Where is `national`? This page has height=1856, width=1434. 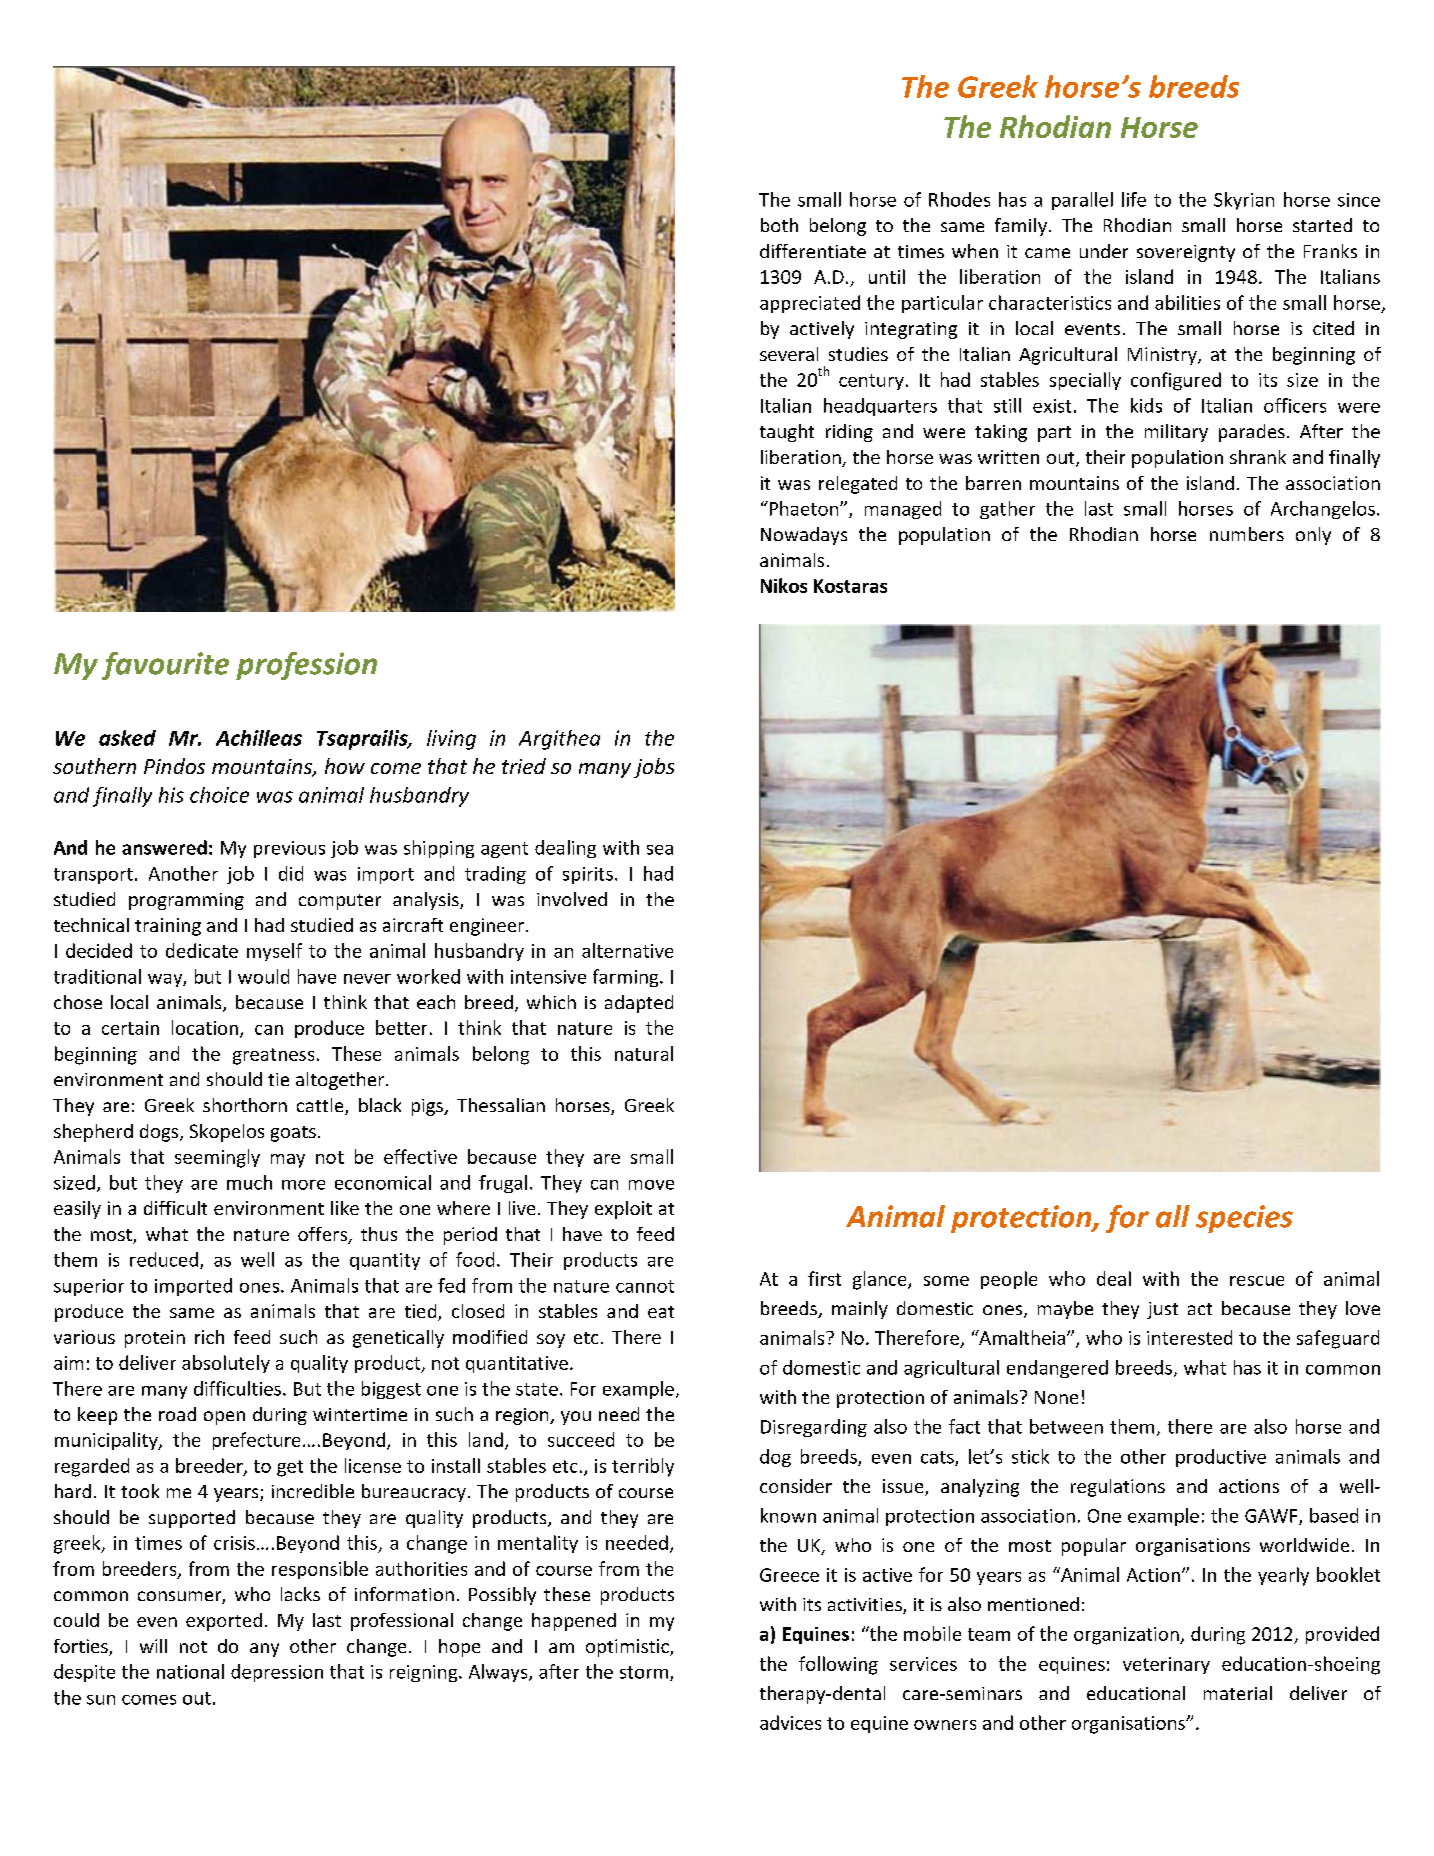 national is located at coordinates (190, 1671).
